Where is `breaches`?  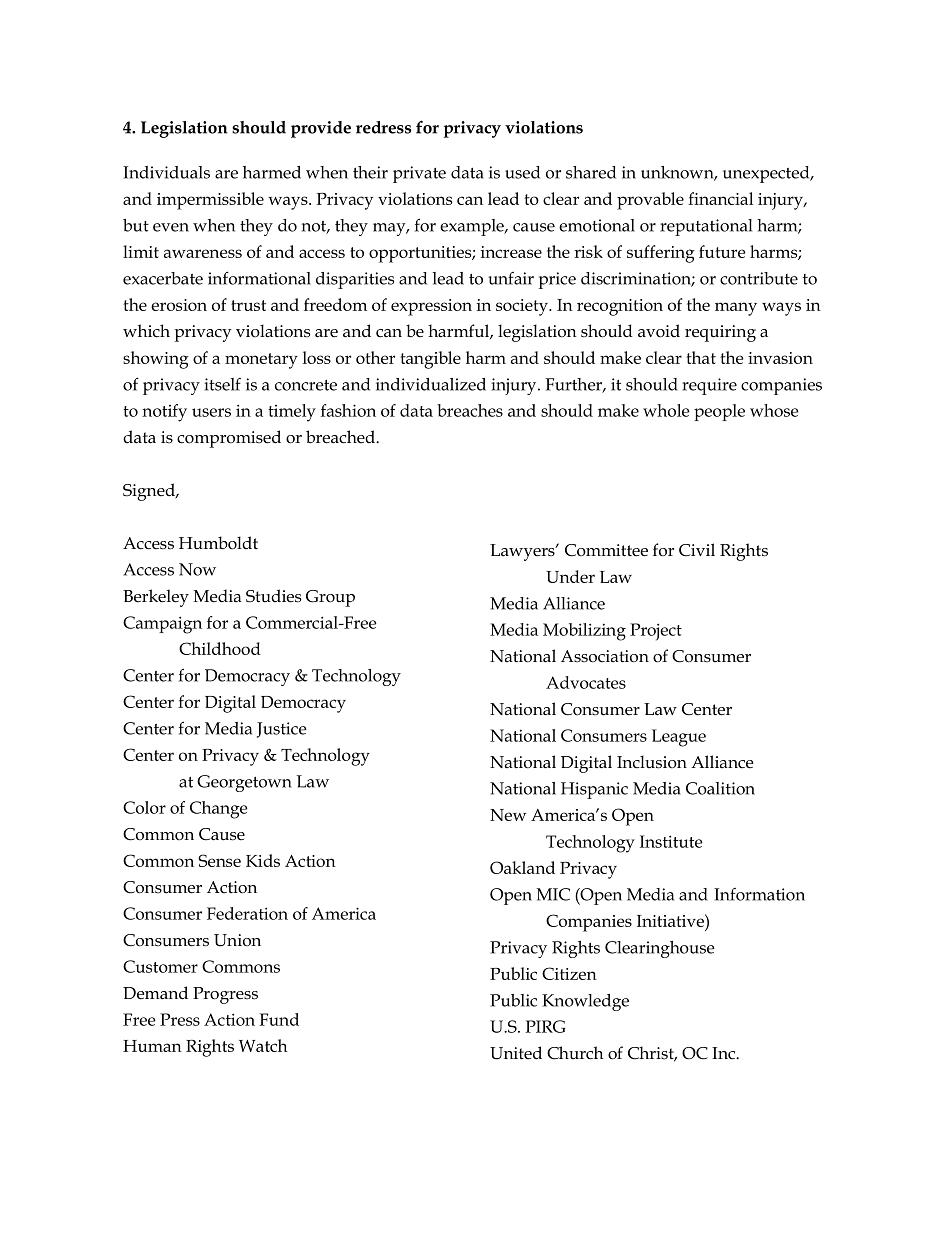 breaches is located at coordinates (470, 410).
